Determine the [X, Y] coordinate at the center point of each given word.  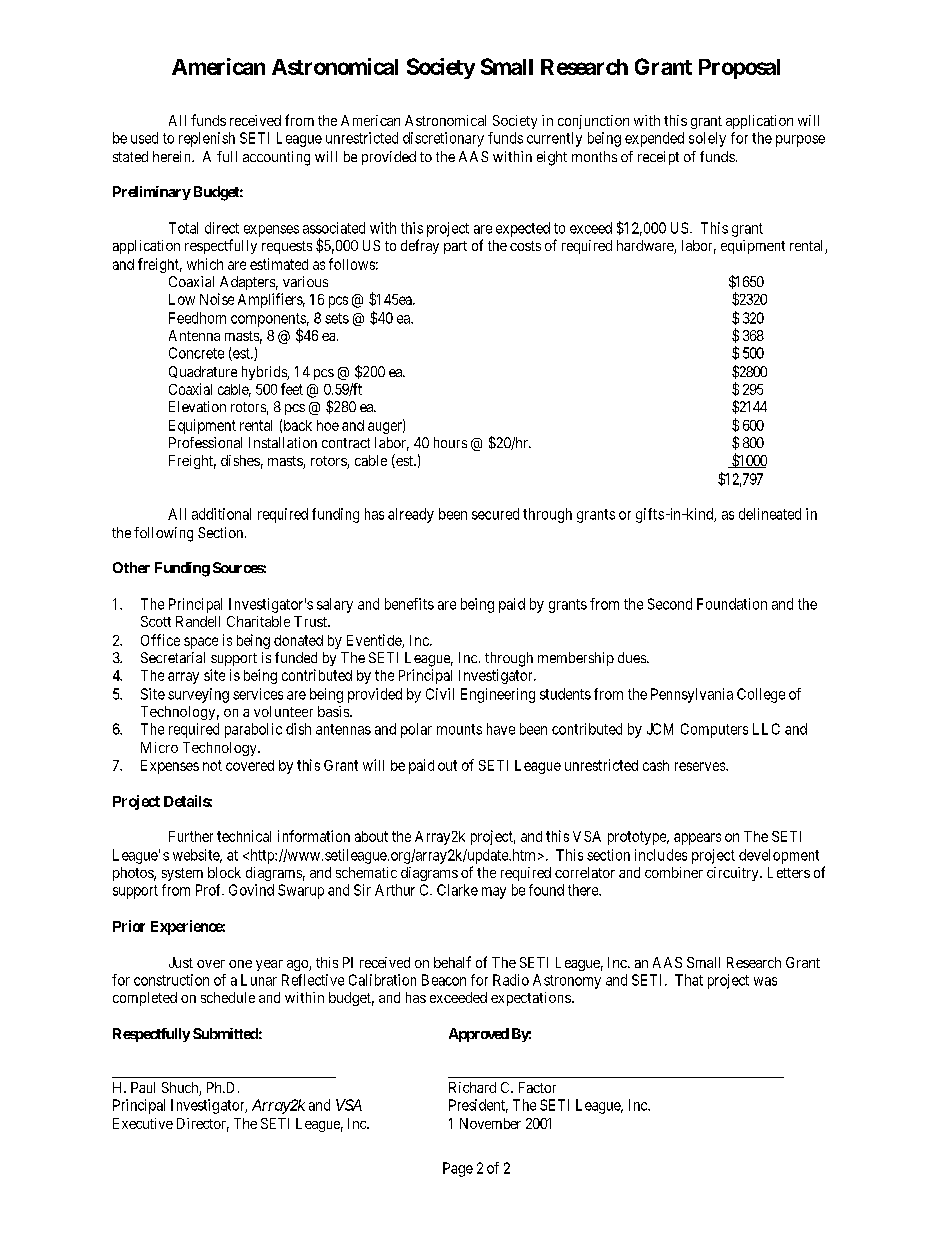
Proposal [739, 69]
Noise [217, 299]
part [455, 247]
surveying [198, 695]
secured [495, 514]
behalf [452, 962]
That [689, 980]
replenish [207, 139]
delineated [770, 514]
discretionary [443, 139]
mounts [459, 729]
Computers [714, 730]
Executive [143, 1123]
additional [221, 514]
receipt [658, 158]
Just [181, 962]
